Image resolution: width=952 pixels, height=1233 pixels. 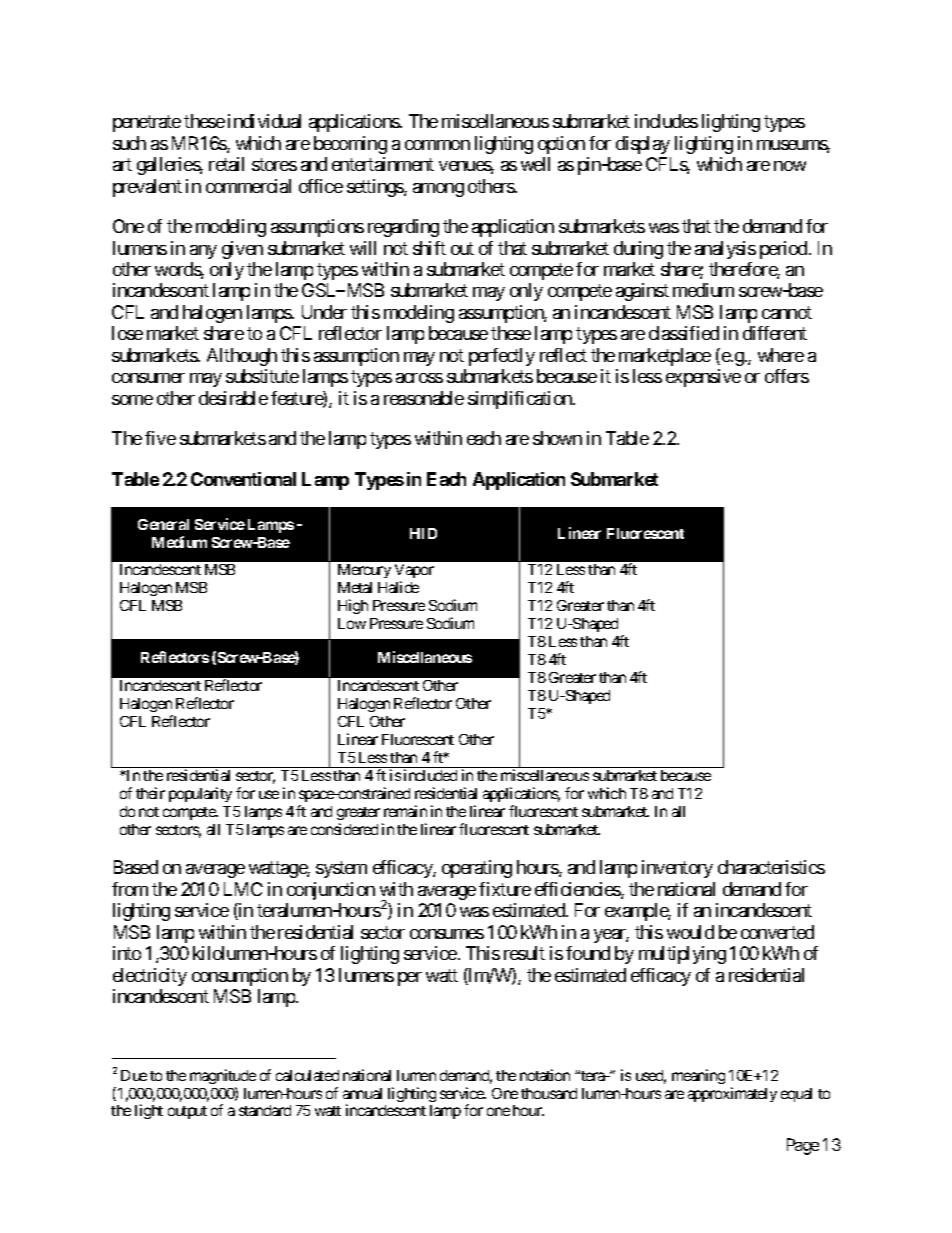 I want to click on classified, so click(x=684, y=333).
